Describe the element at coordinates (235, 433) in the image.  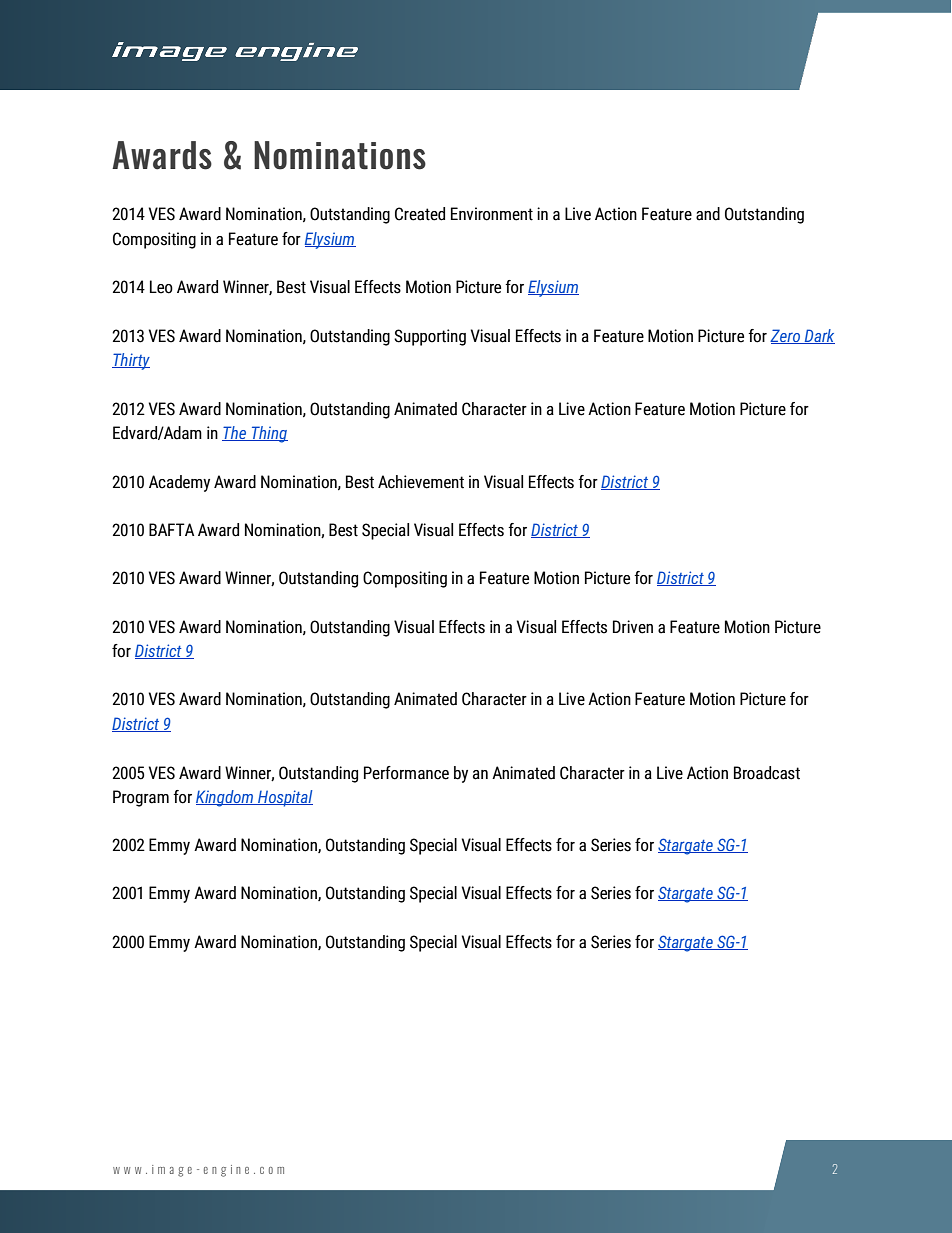
I see `The` at that location.
